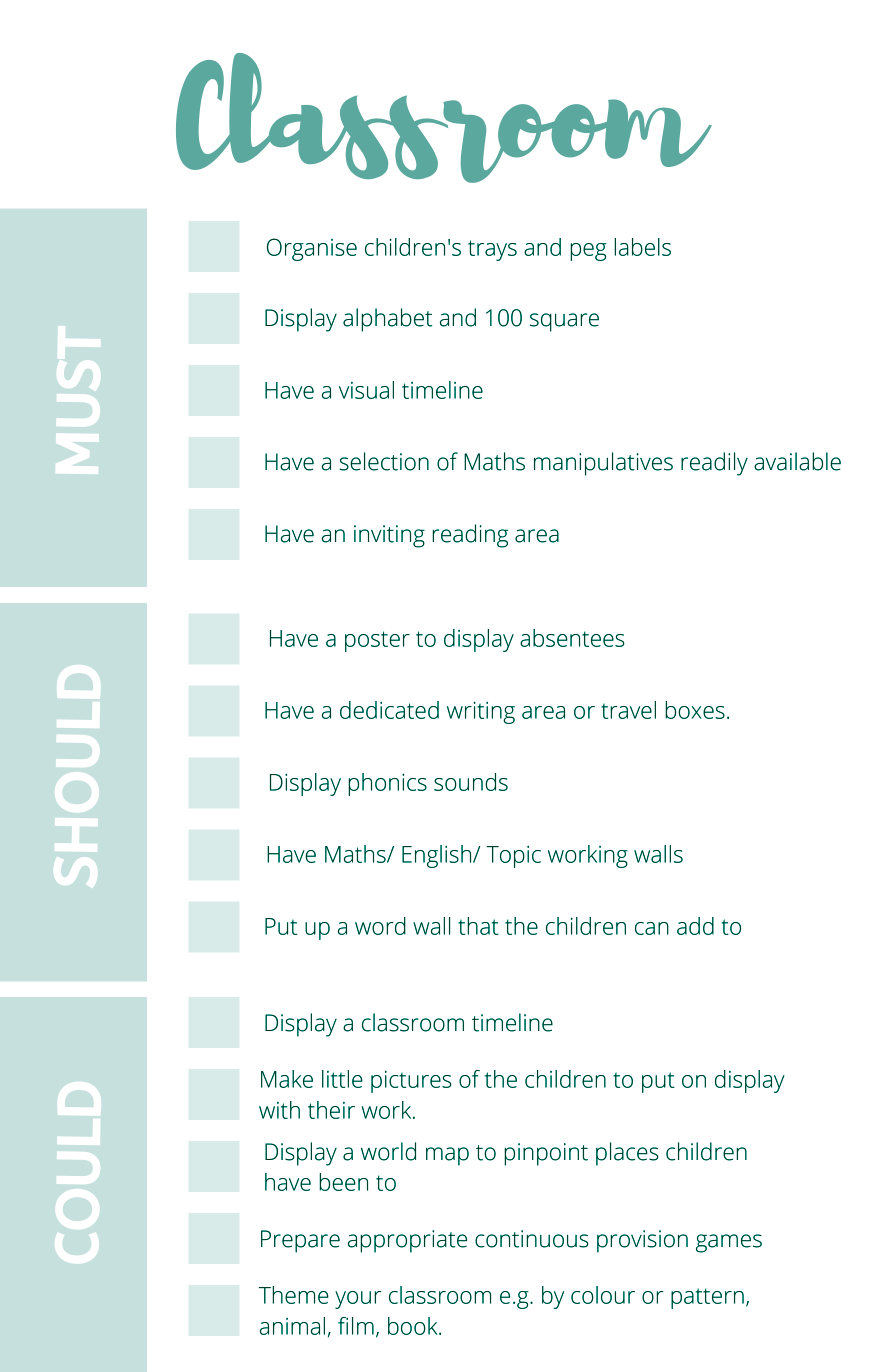 This image has height=1372, width=878. I want to click on boxes, so click(695, 710).
